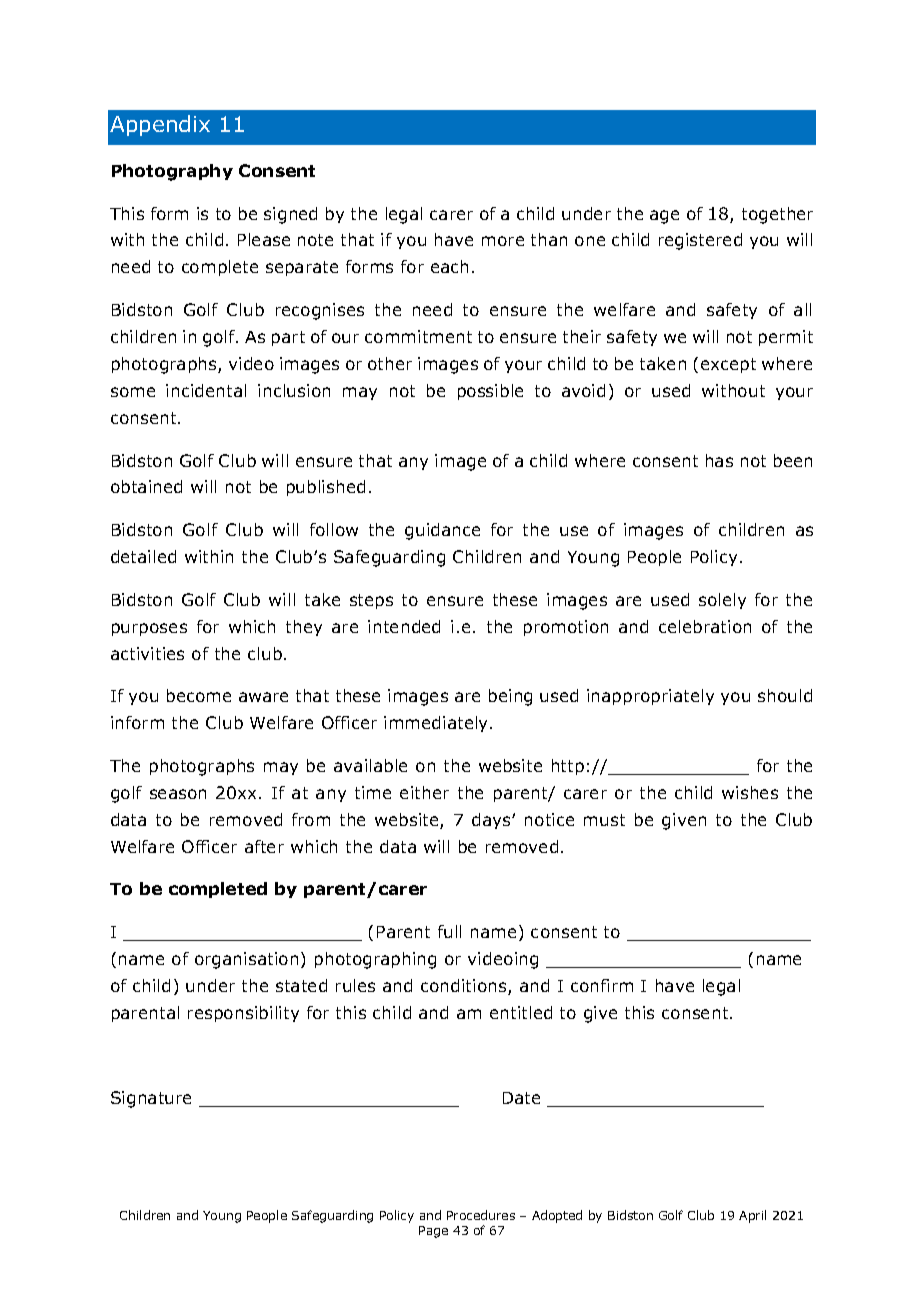  What do you see at coordinates (752, 1216) in the screenshot?
I see `April` at bounding box center [752, 1216].
